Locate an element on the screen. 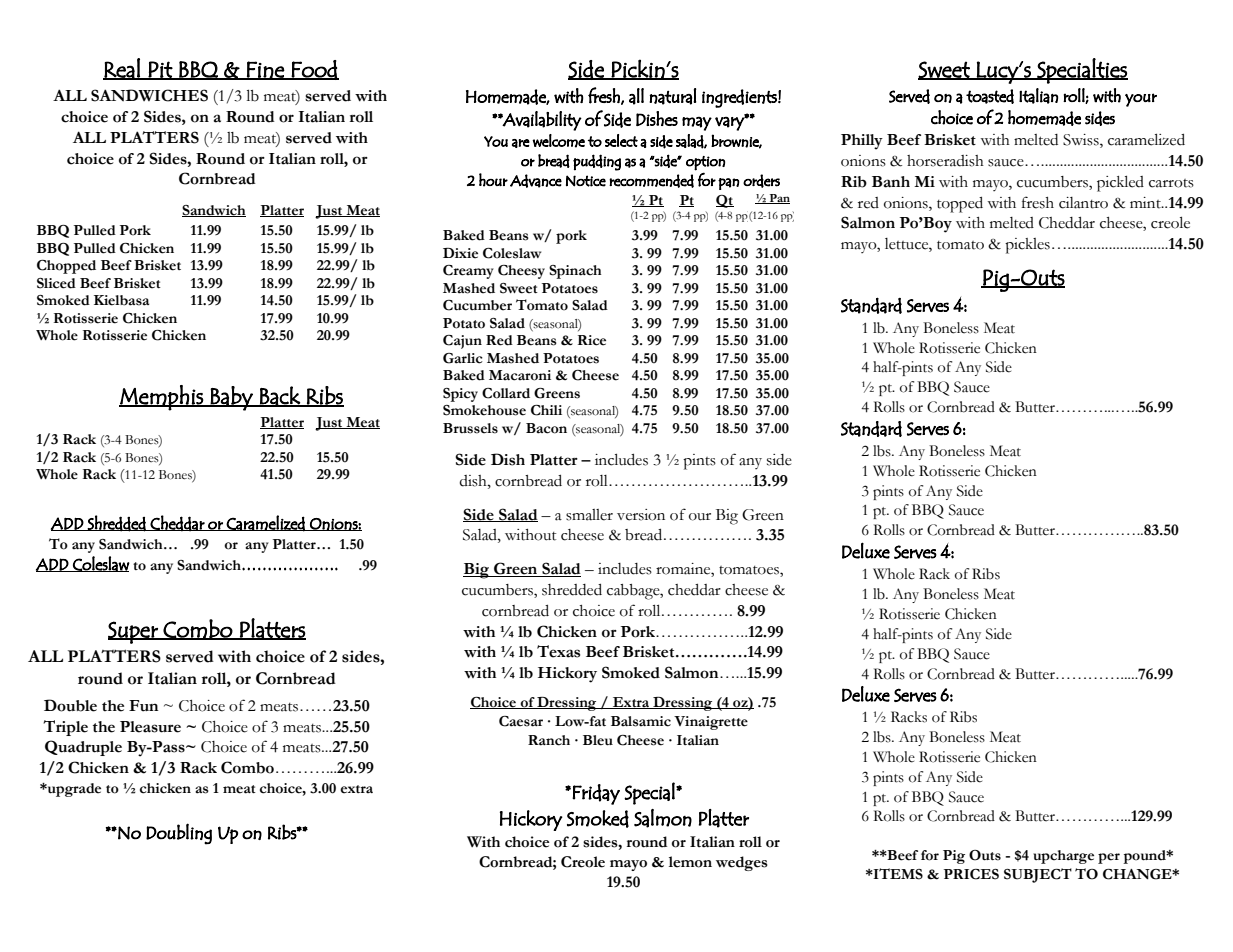 This screenshot has height=952, width=1233. Doubling is located at coordinates (179, 834).
